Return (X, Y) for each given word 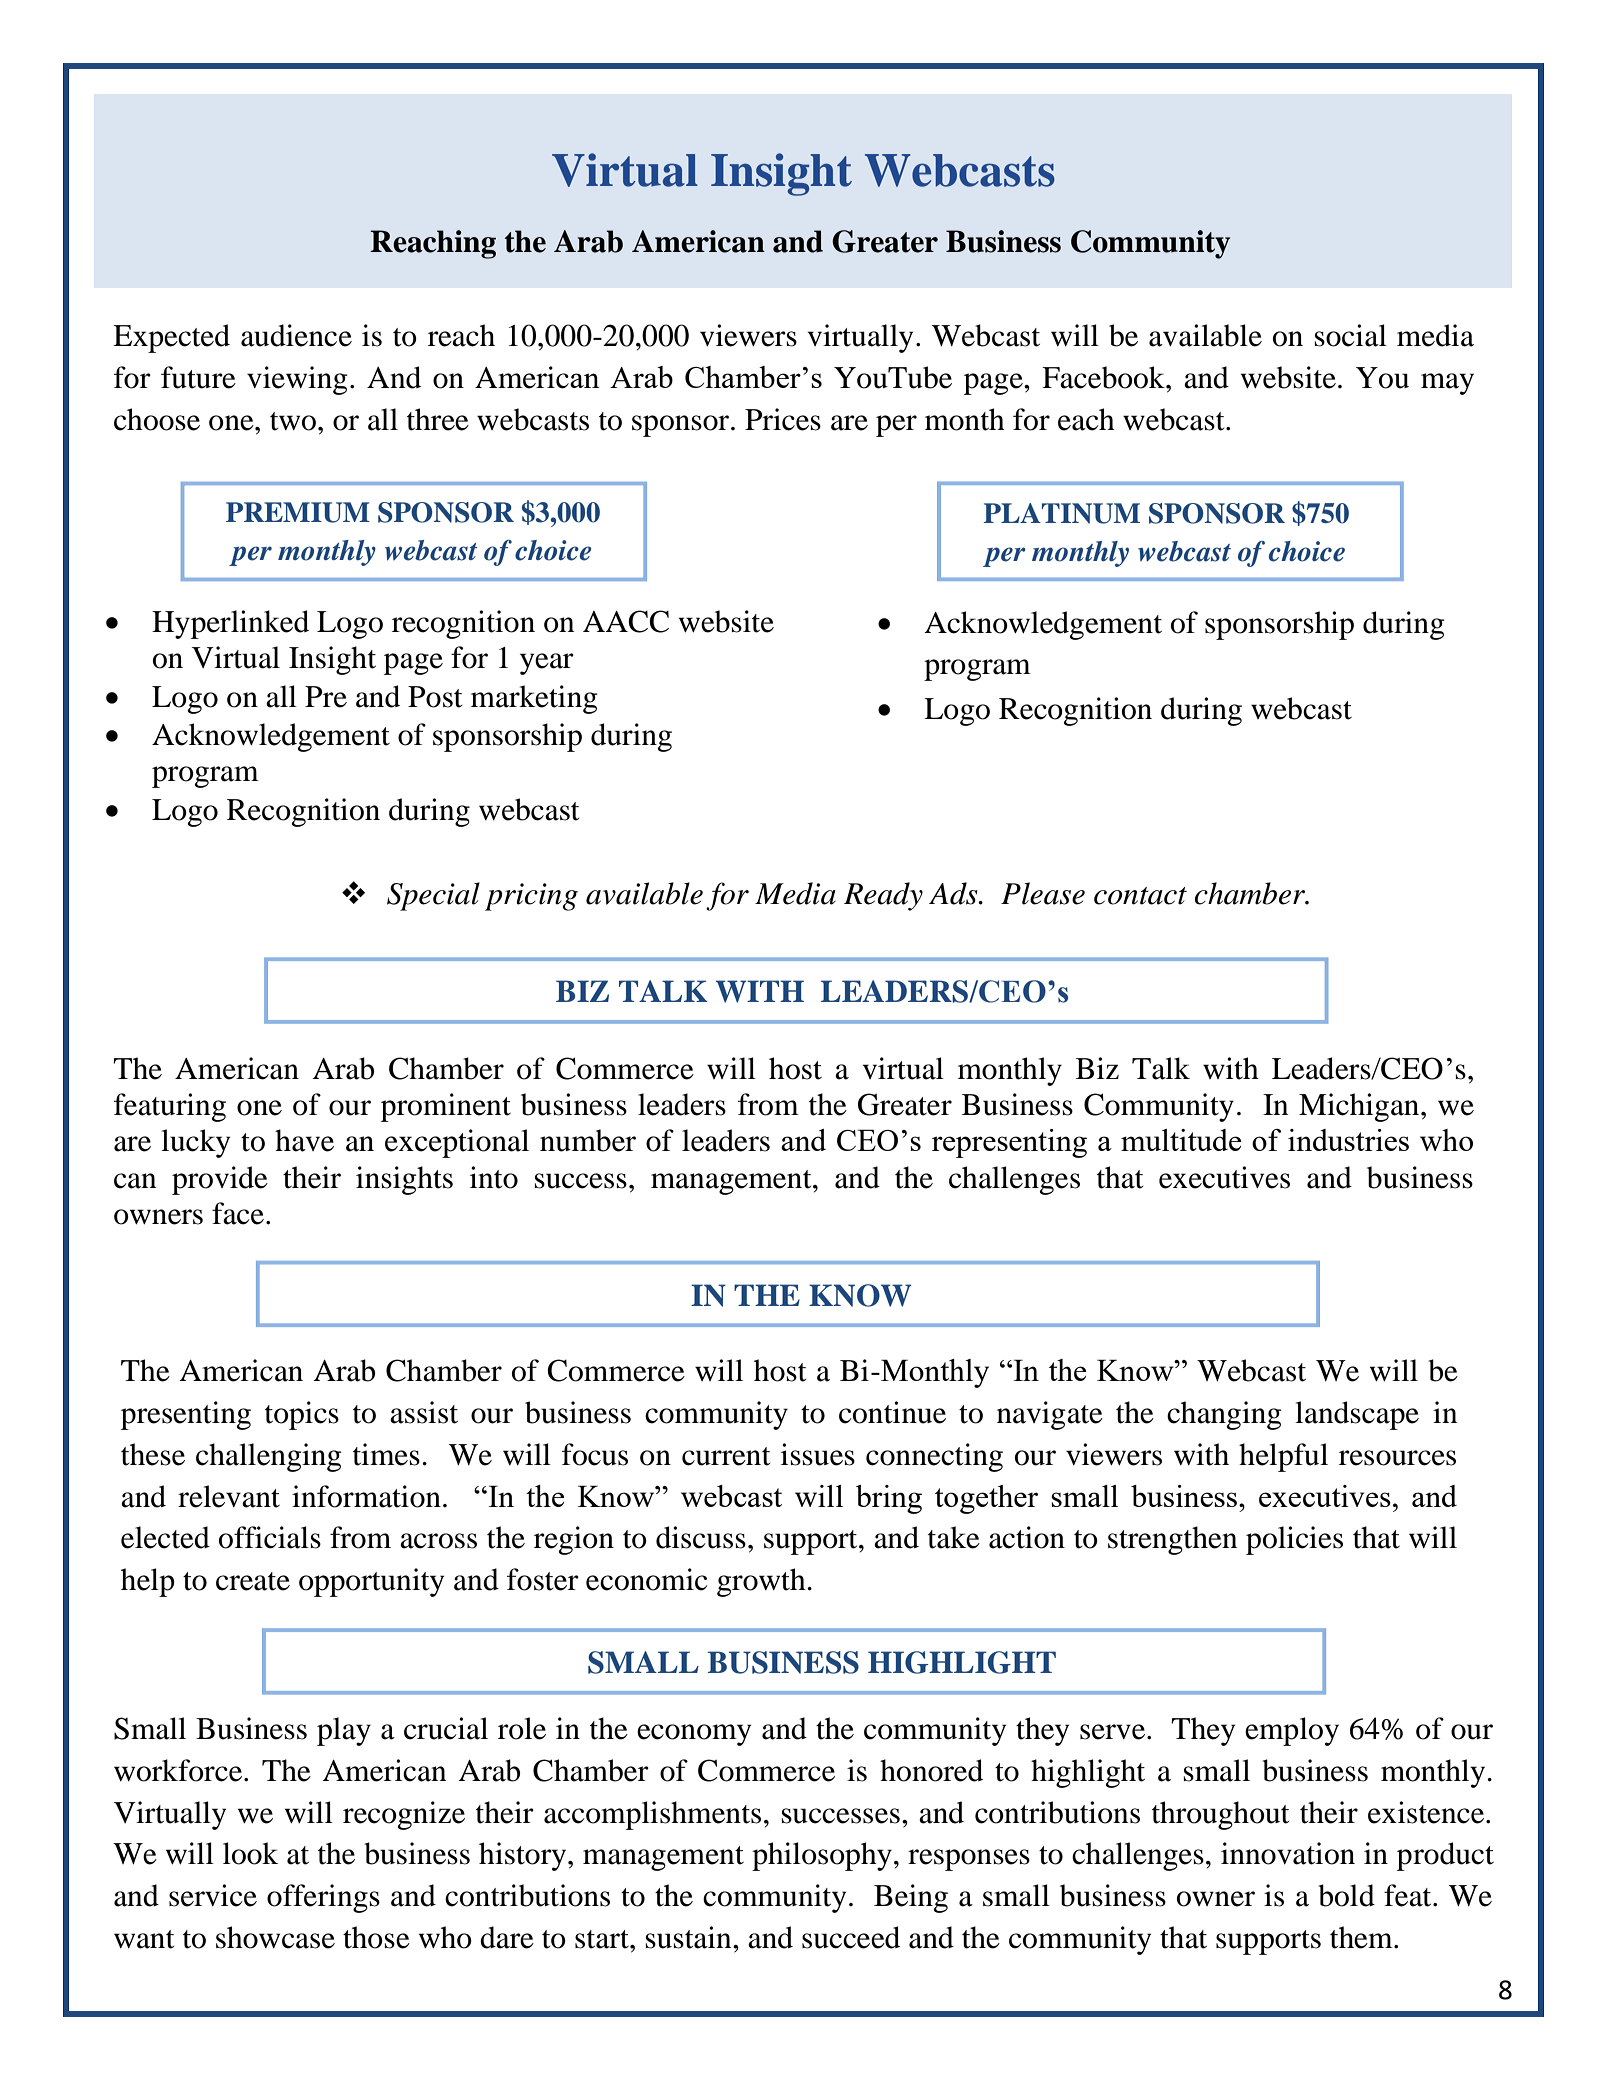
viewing (297, 380)
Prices (783, 419)
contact (1140, 896)
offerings (323, 1898)
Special (433, 896)
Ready (883, 896)
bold (1346, 1895)
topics (302, 1415)
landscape (1357, 1415)
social (1351, 335)
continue (892, 1412)
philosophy (822, 1856)
